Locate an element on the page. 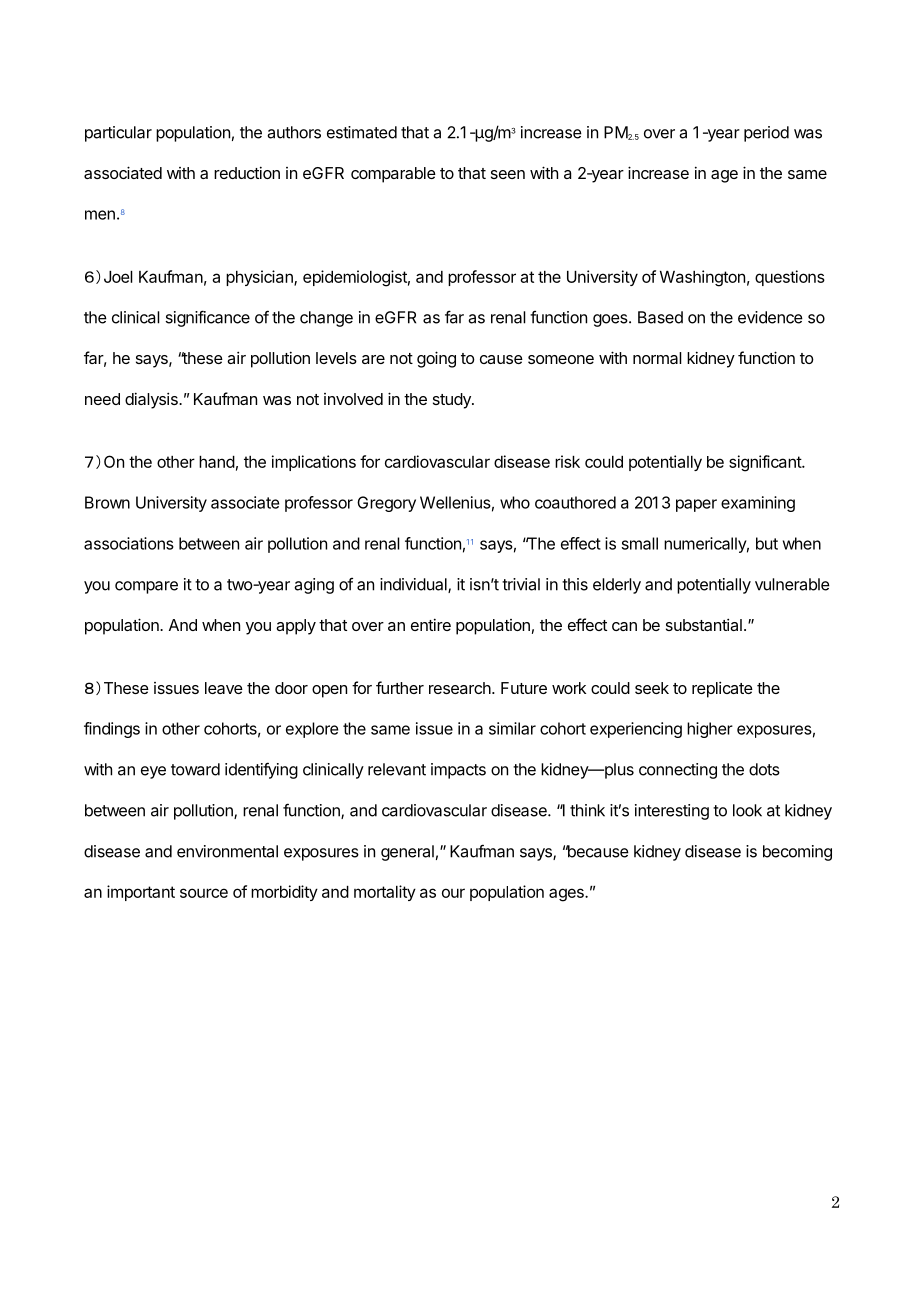 The height and width of the page is (1308, 924). becoming is located at coordinates (797, 853).
